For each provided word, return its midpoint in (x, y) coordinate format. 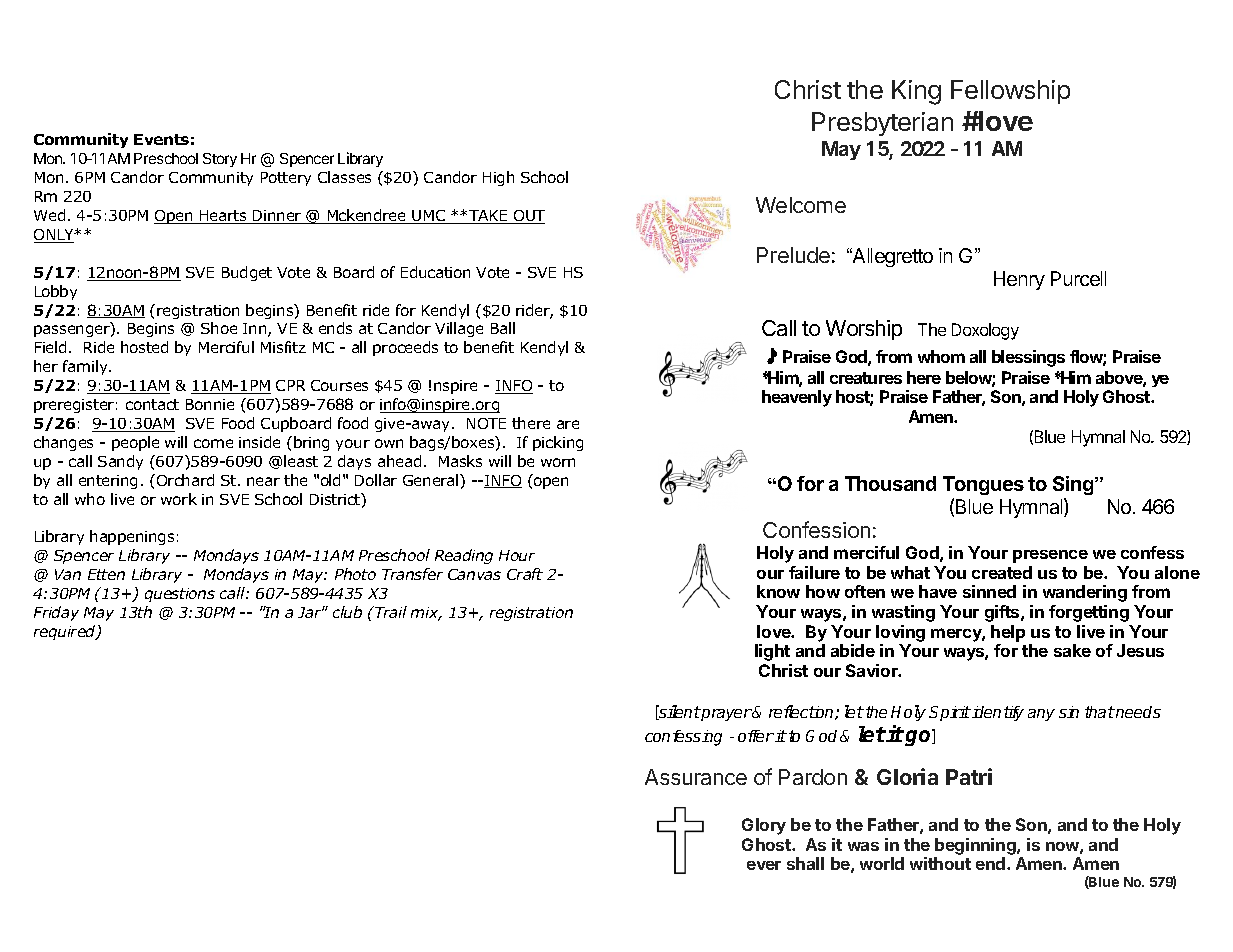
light (772, 652)
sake (1072, 650)
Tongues (983, 485)
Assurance (696, 777)
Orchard (185, 480)
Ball (503, 328)
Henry (1019, 280)
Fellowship (1010, 92)
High (498, 178)
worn (558, 462)
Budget (247, 273)
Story (220, 160)
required (66, 632)
